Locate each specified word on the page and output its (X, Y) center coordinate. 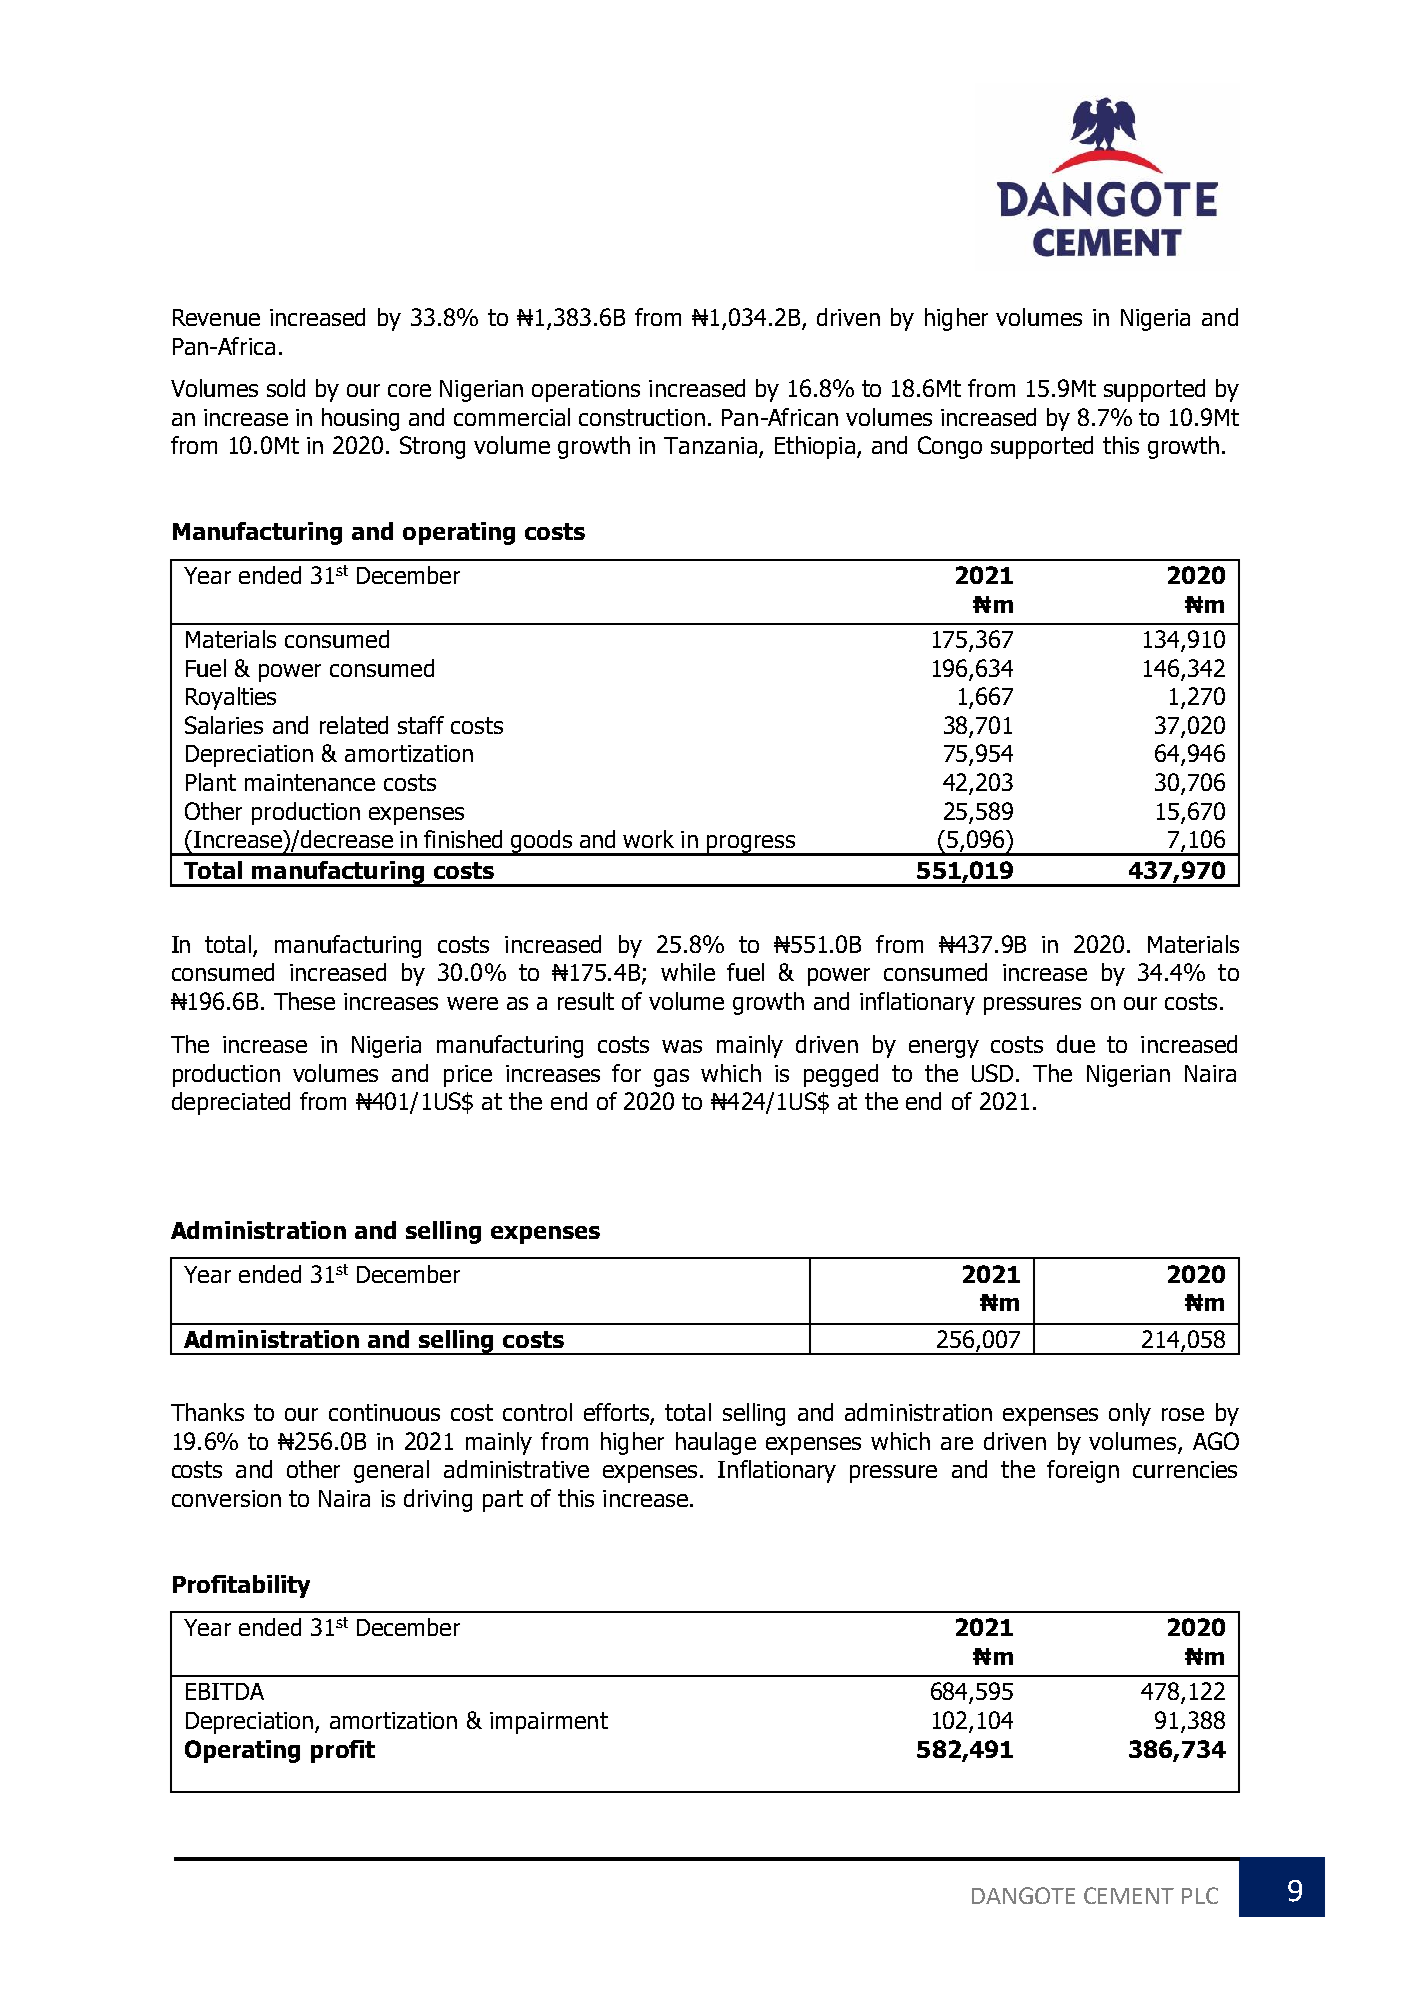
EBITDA (225, 1691)
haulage (716, 1443)
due (1076, 1044)
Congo (950, 447)
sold (286, 388)
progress (750, 845)
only (1130, 1414)
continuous (384, 1412)
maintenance (310, 782)
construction (642, 417)
